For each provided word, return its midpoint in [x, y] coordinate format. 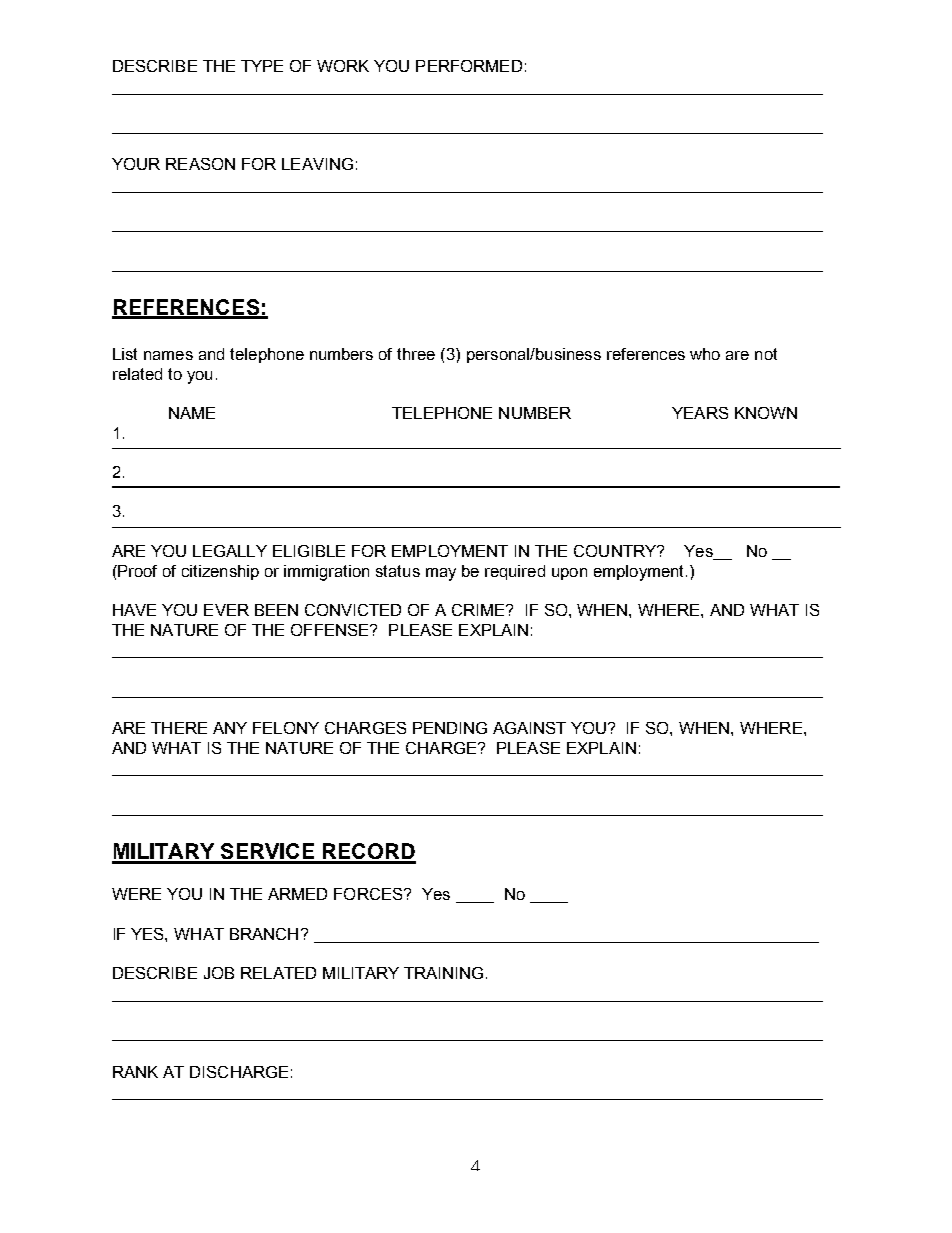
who [705, 354]
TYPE [262, 66]
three [416, 354]
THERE [179, 728]
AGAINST [529, 728]
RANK [135, 1072]
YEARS [700, 413]
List [125, 354]
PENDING [450, 728]
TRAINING [443, 973]
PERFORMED [469, 66]
